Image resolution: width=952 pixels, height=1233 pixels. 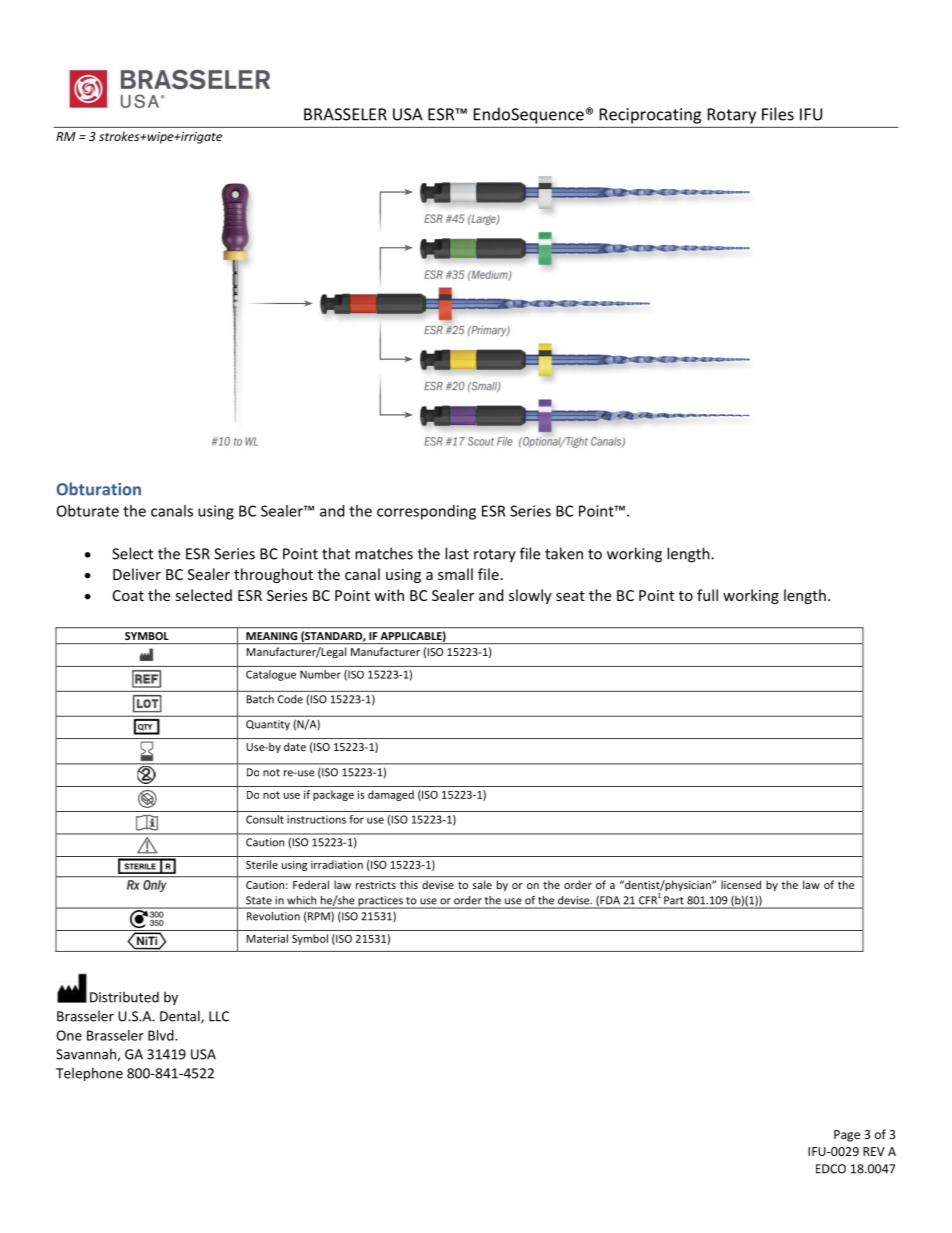 What do you see at coordinates (426, 512) in the screenshot?
I see `corresponding` at bounding box center [426, 512].
